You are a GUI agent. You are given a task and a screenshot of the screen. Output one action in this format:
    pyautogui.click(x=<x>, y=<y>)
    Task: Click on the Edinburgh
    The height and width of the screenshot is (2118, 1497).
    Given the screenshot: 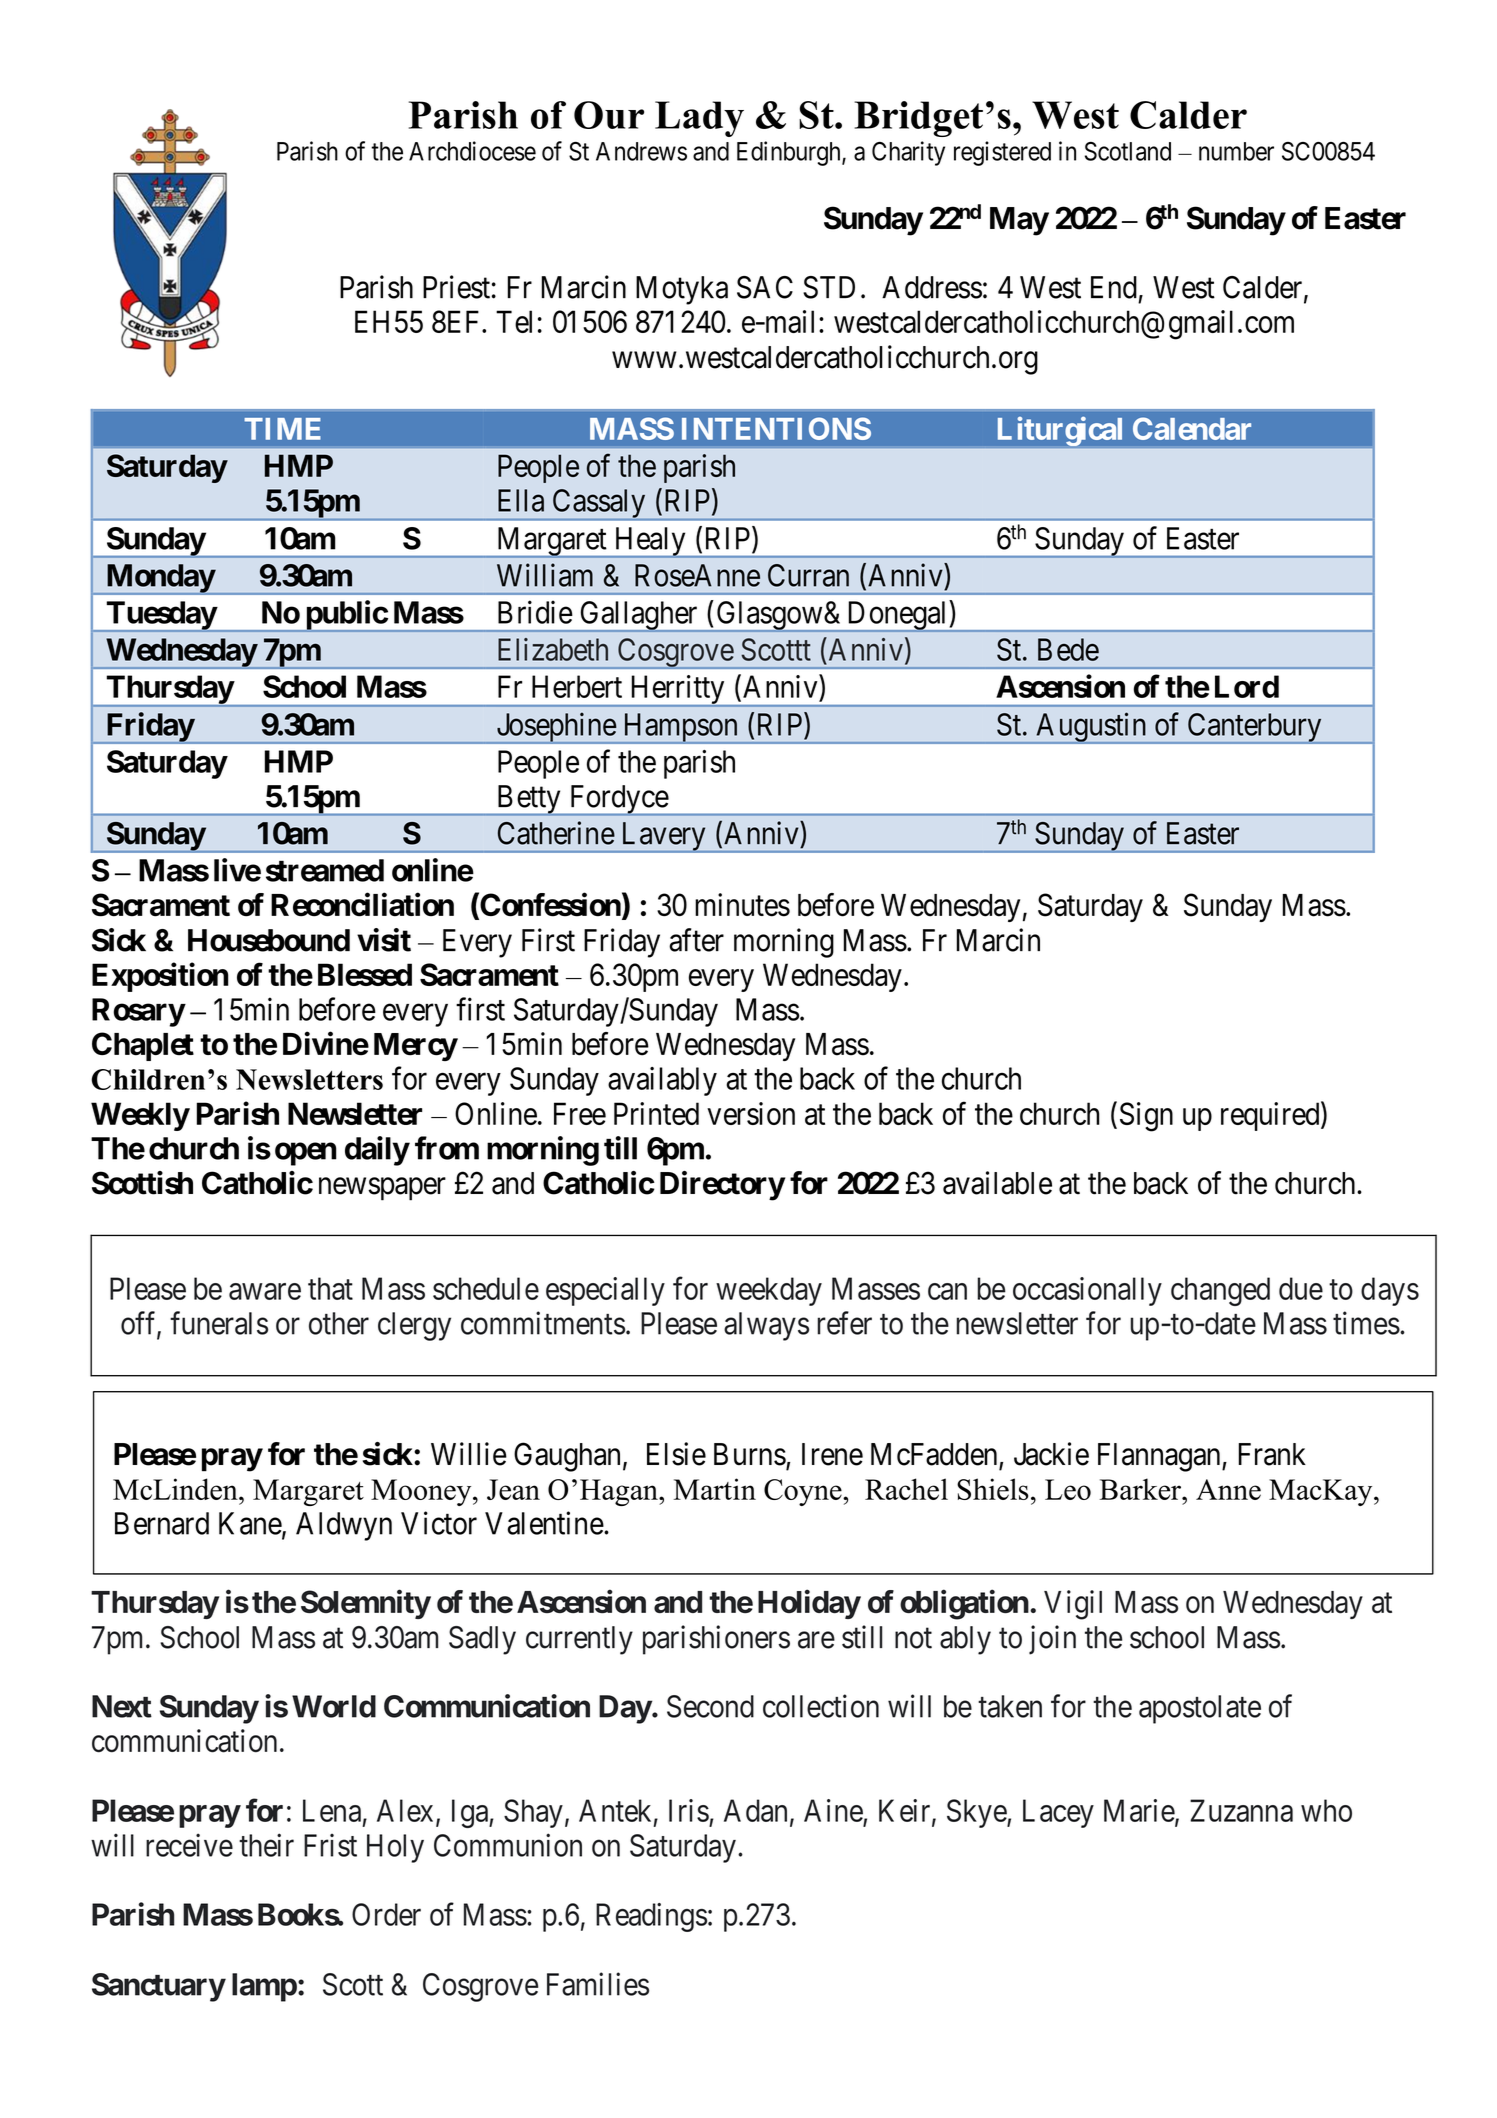 What is the action you would take?
    pyautogui.click(x=790, y=153)
